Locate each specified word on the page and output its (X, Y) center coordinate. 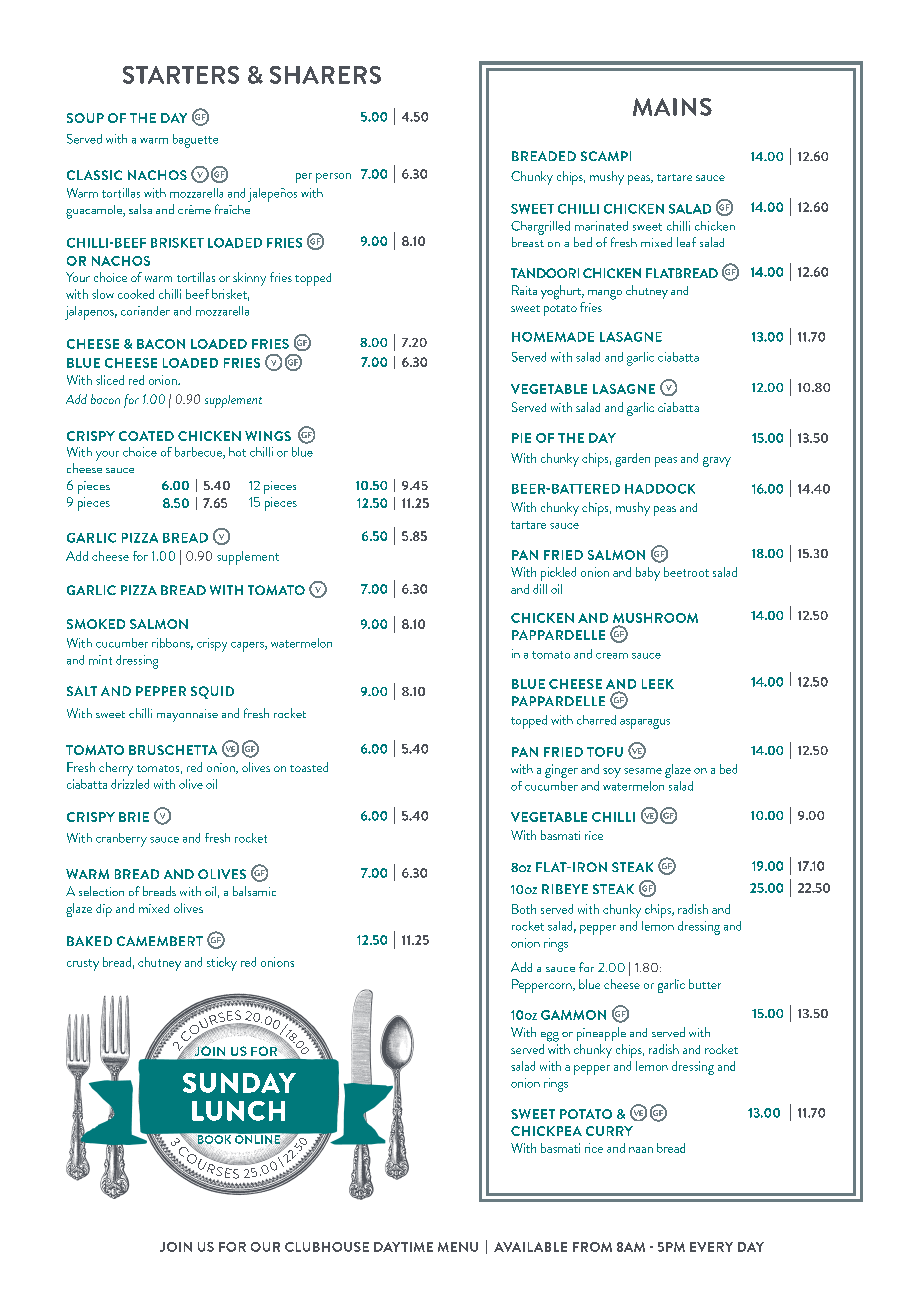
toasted (309, 767)
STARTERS (181, 75)
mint (100, 660)
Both (524, 909)
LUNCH (238, 1111)
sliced (110, 380)
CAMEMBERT (160, 941)
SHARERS (325, 75)
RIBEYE (565, 889)
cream (612, 656)
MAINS (672, 107)
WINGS (268, 436)
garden (632, 460)
